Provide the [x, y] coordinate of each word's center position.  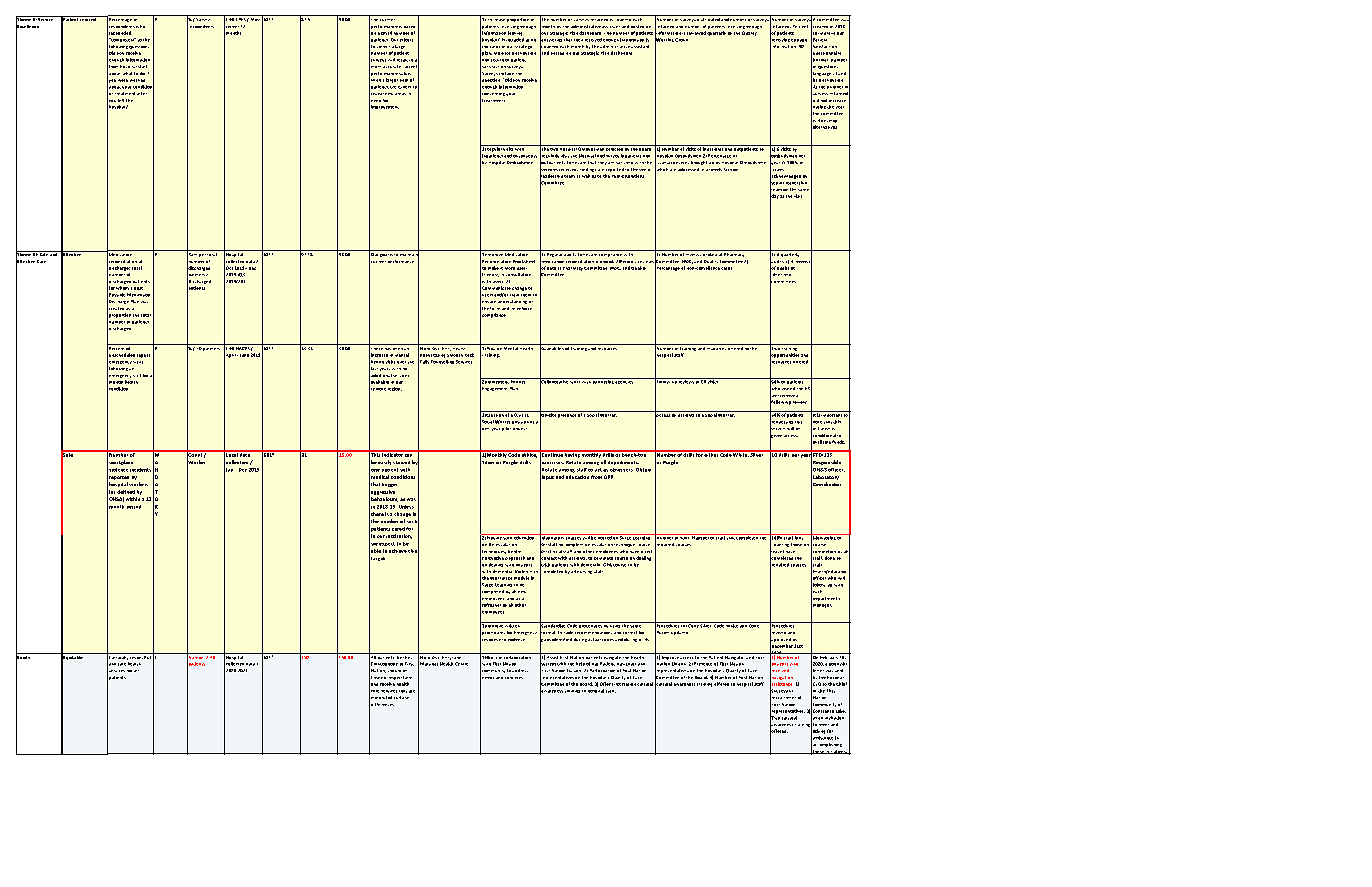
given [776, 435]
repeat [143, 356]
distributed [708, 18]
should [394, 671]
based [409, 27]
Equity [24, 657]
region [395, 389]
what [127, 73]
